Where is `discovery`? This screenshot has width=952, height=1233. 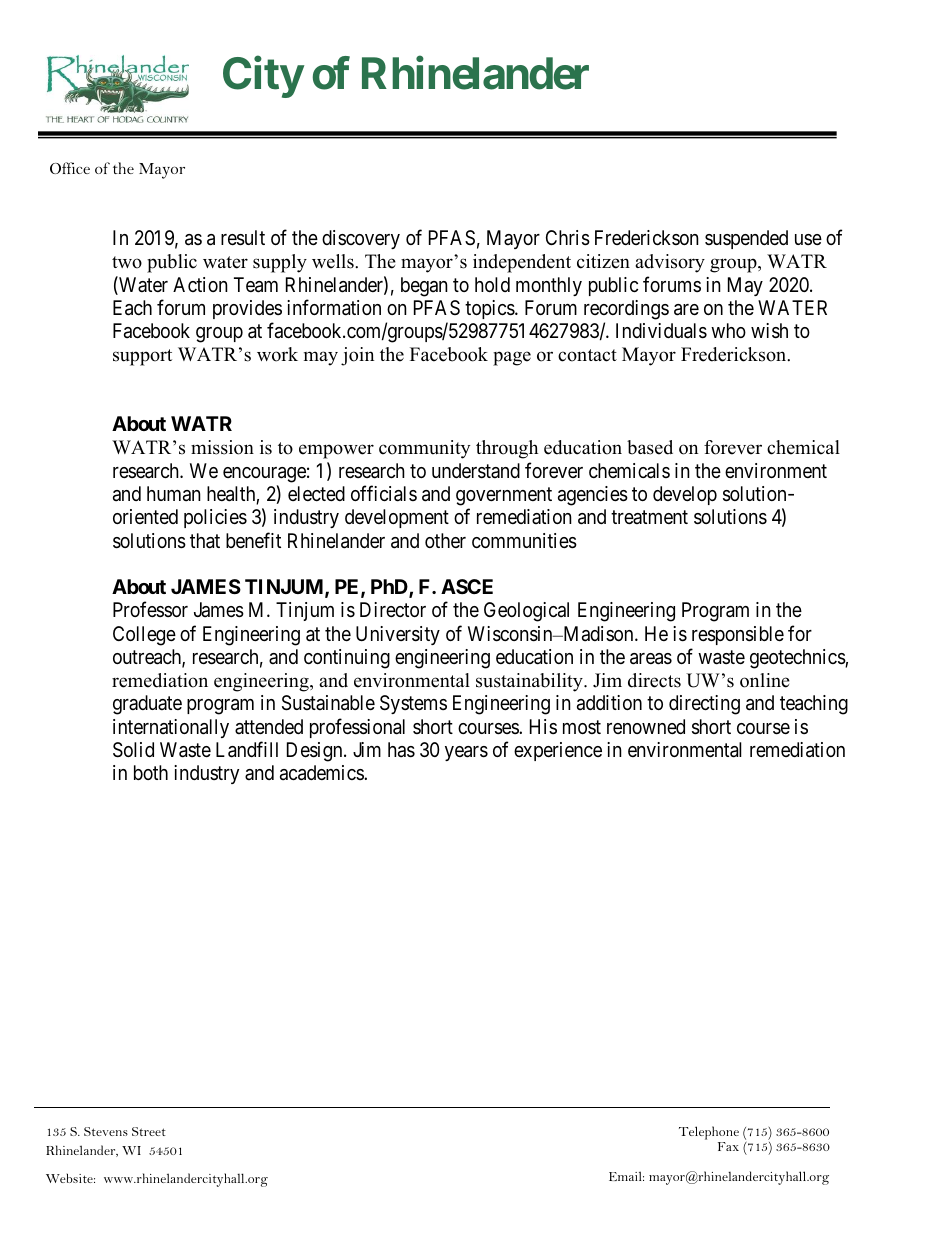 discovery is located at coordinates (361, 239).
